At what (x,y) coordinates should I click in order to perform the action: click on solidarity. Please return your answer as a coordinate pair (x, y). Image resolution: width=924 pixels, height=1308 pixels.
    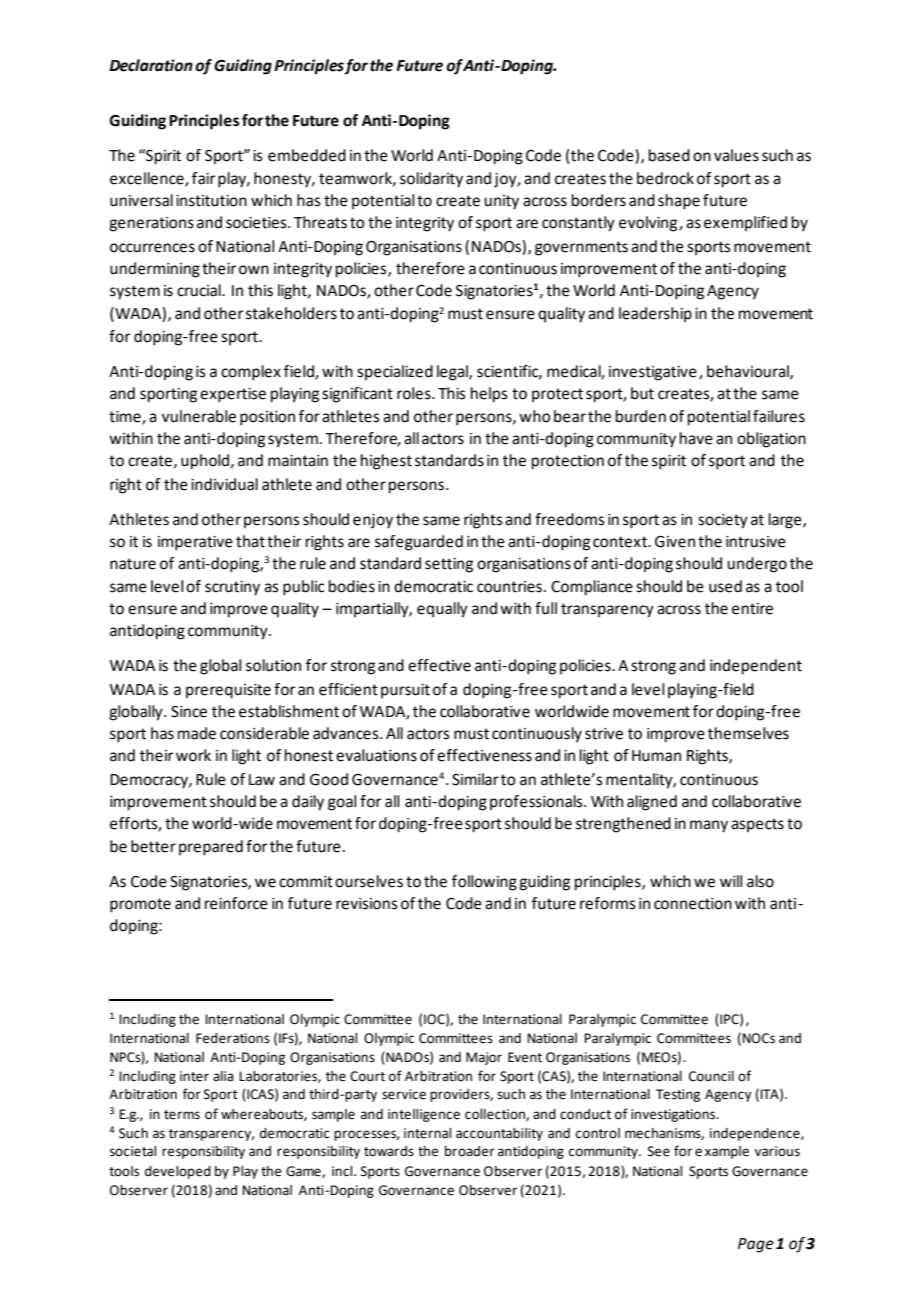
    Looking at the image, I should click on (431, 180).
